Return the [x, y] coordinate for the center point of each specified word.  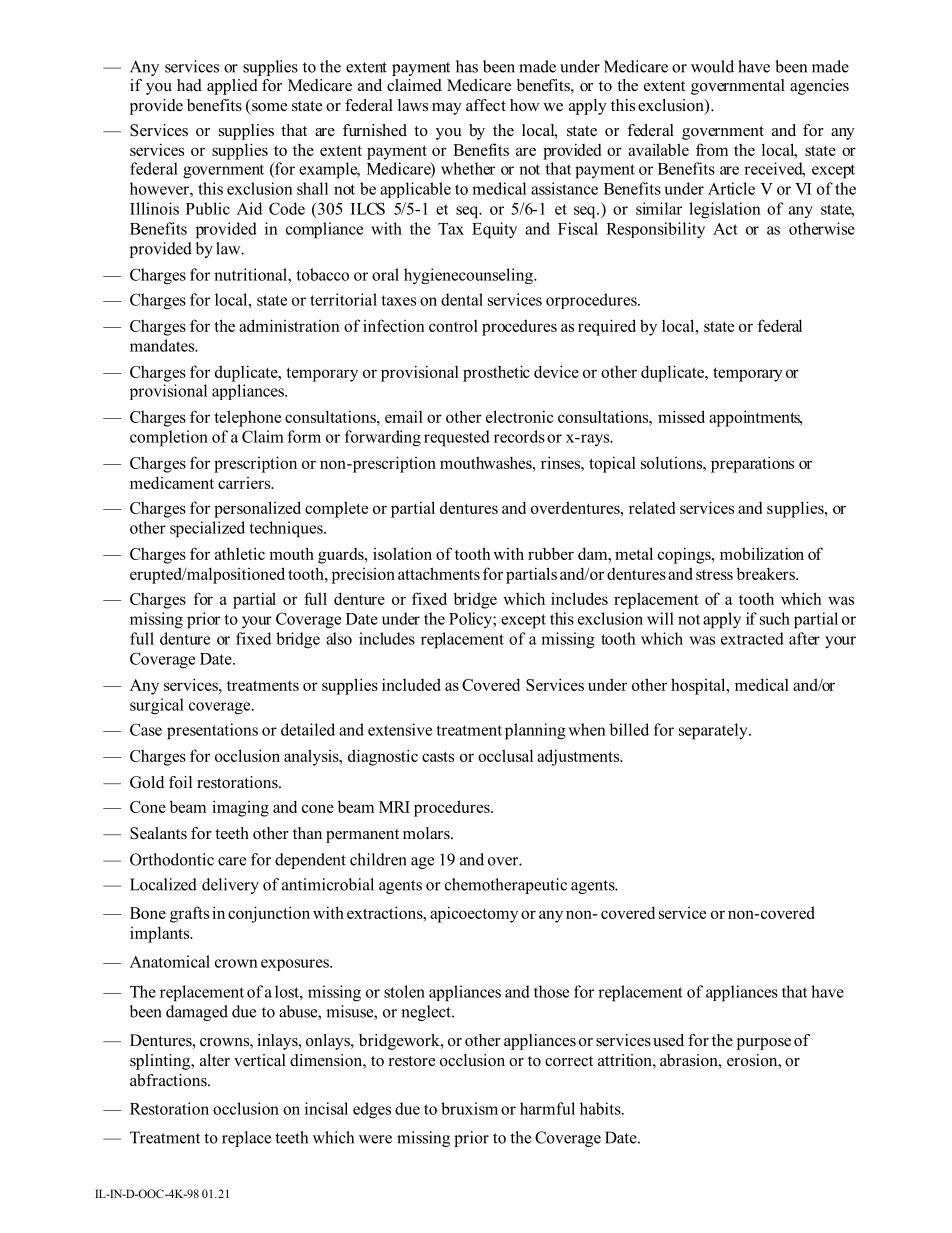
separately [714, 731]
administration [289, 325]
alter [215, 1060]
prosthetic [496, 373]
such [775, 618]
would [712, 66]
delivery [230, 886]
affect [486, 105]
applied [232, 87]
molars [427, 833]
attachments [439, 573]
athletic [240, 553]
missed [681, 416]
